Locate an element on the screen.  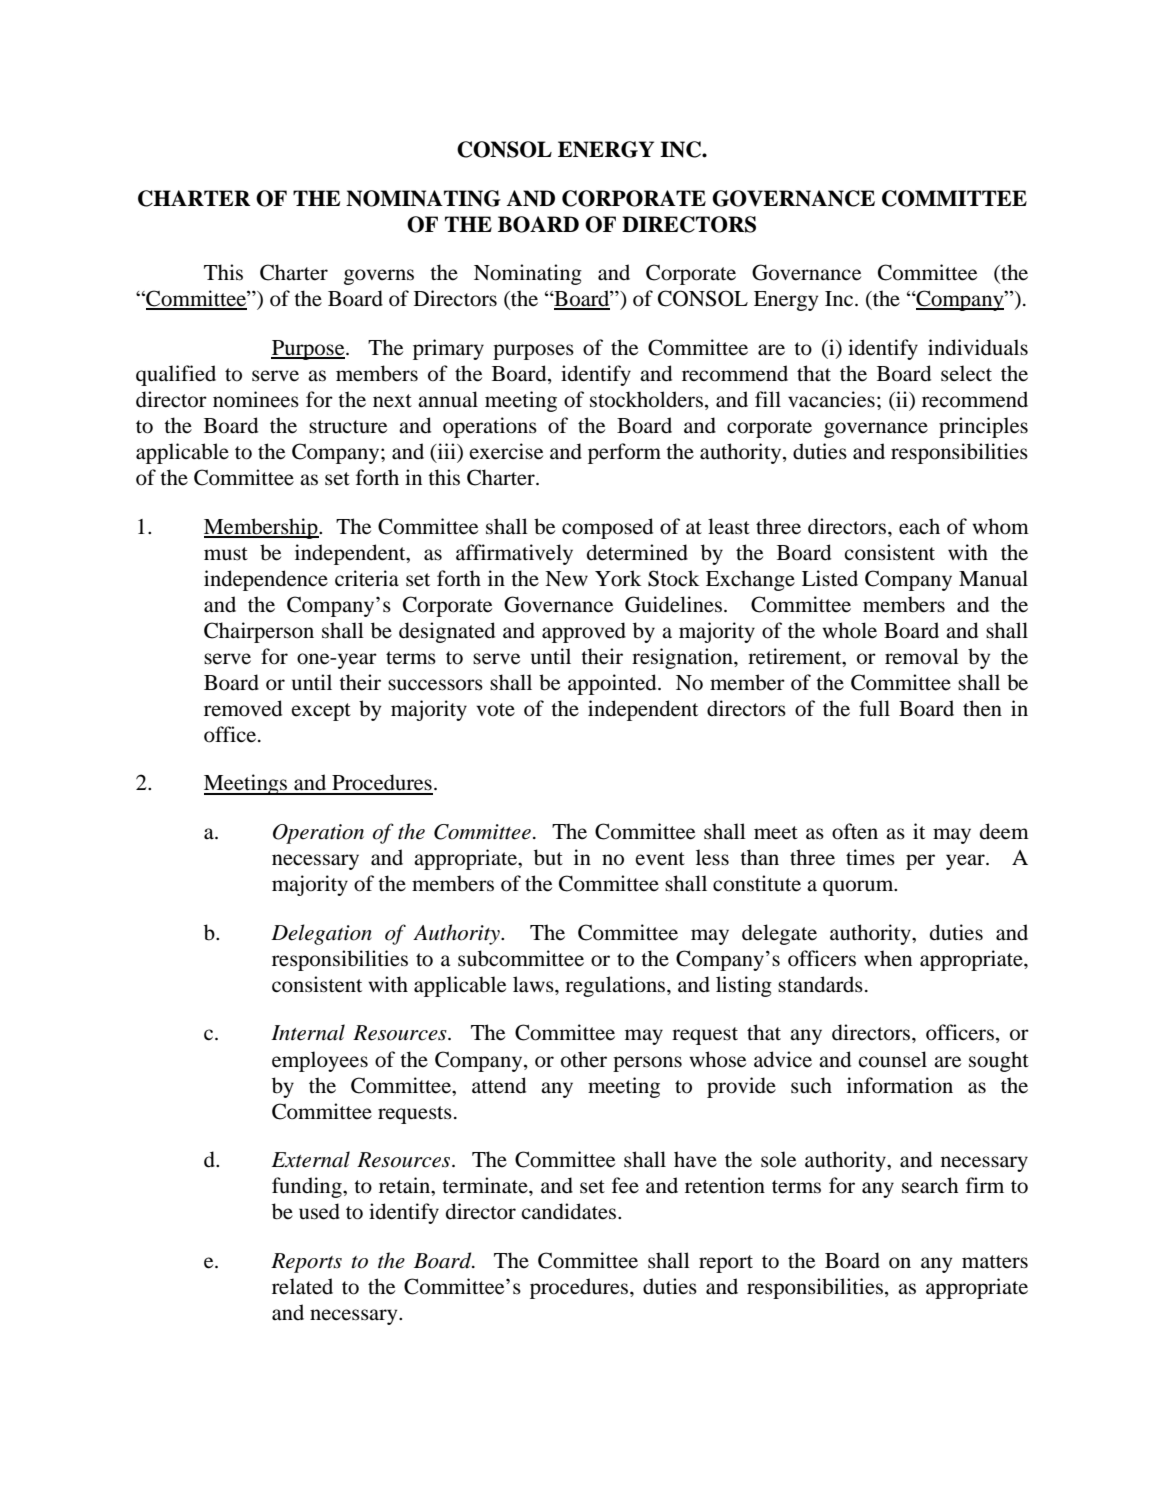
composed is located at coordinates (607, 528).
